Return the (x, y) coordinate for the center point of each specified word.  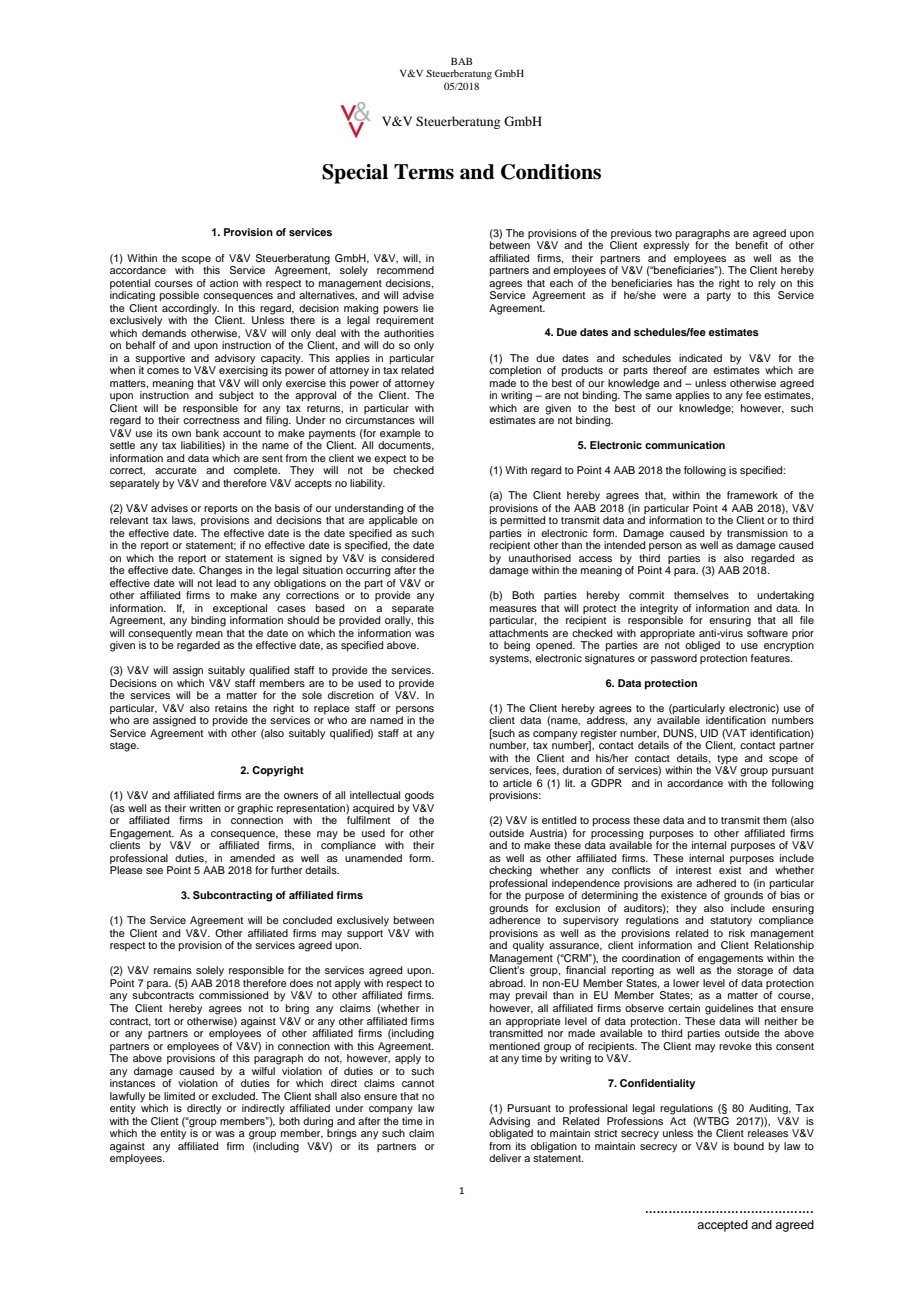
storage (755, 972)
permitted (523, 521)
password (674, 659)
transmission (757, 533)
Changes (220, 571)
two (663, 233)
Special (355, 174)
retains (231, 708)
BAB (461, 61)
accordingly (189, 308)
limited (179, 1096)
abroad (507, 983)
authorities (409, 331)
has (685, 283)
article (517, 783)
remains (173, 970)
